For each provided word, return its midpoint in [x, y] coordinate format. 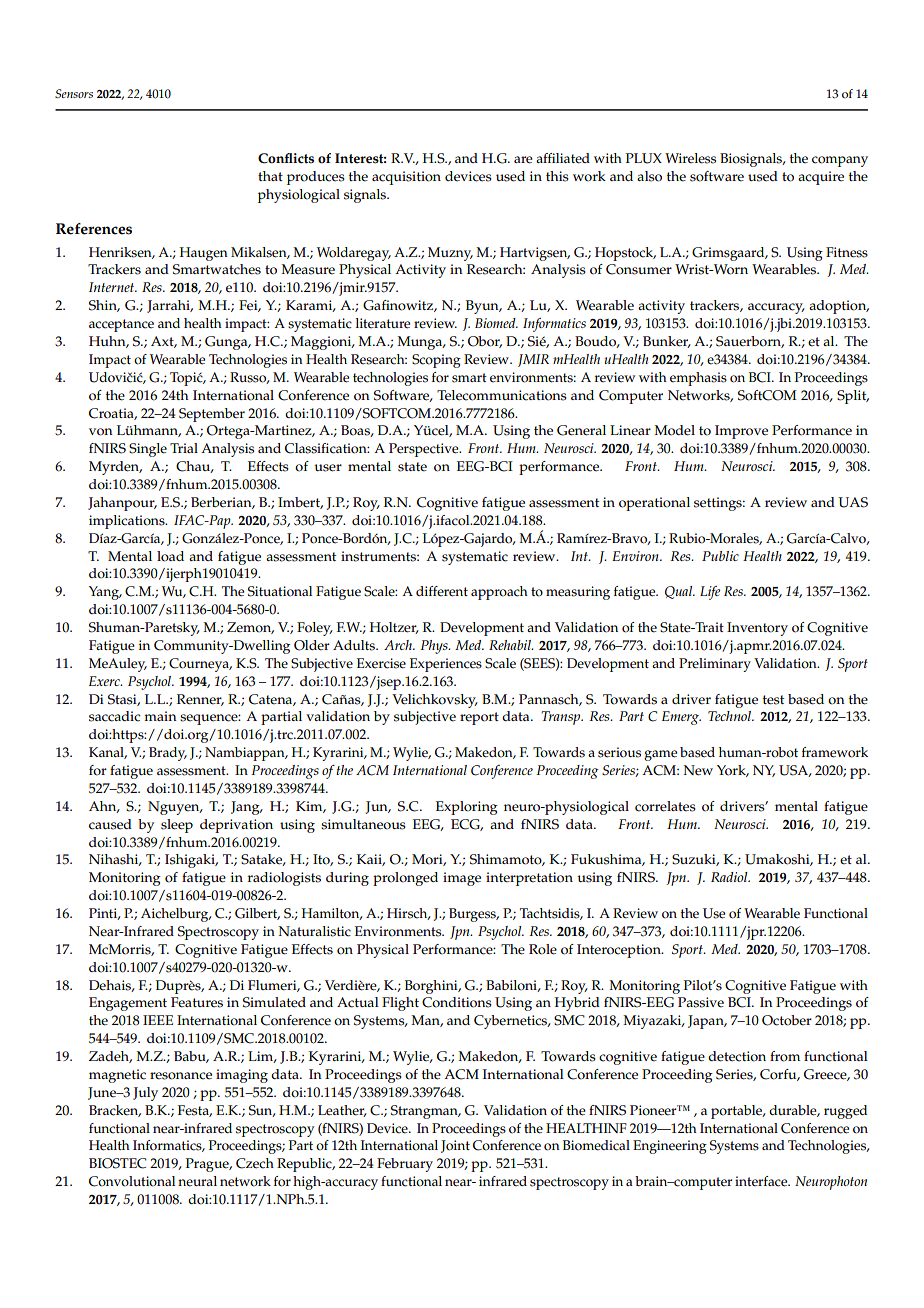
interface [762, 1181]
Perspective [425, 450]
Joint [455, 1146]
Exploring [467, 808]
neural [197, 1181]
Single [148, 450]
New [698, 770]
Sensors [74, 93]
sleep [177, 826]
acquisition [406, 178]
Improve [741, 432]
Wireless [690, 158]
